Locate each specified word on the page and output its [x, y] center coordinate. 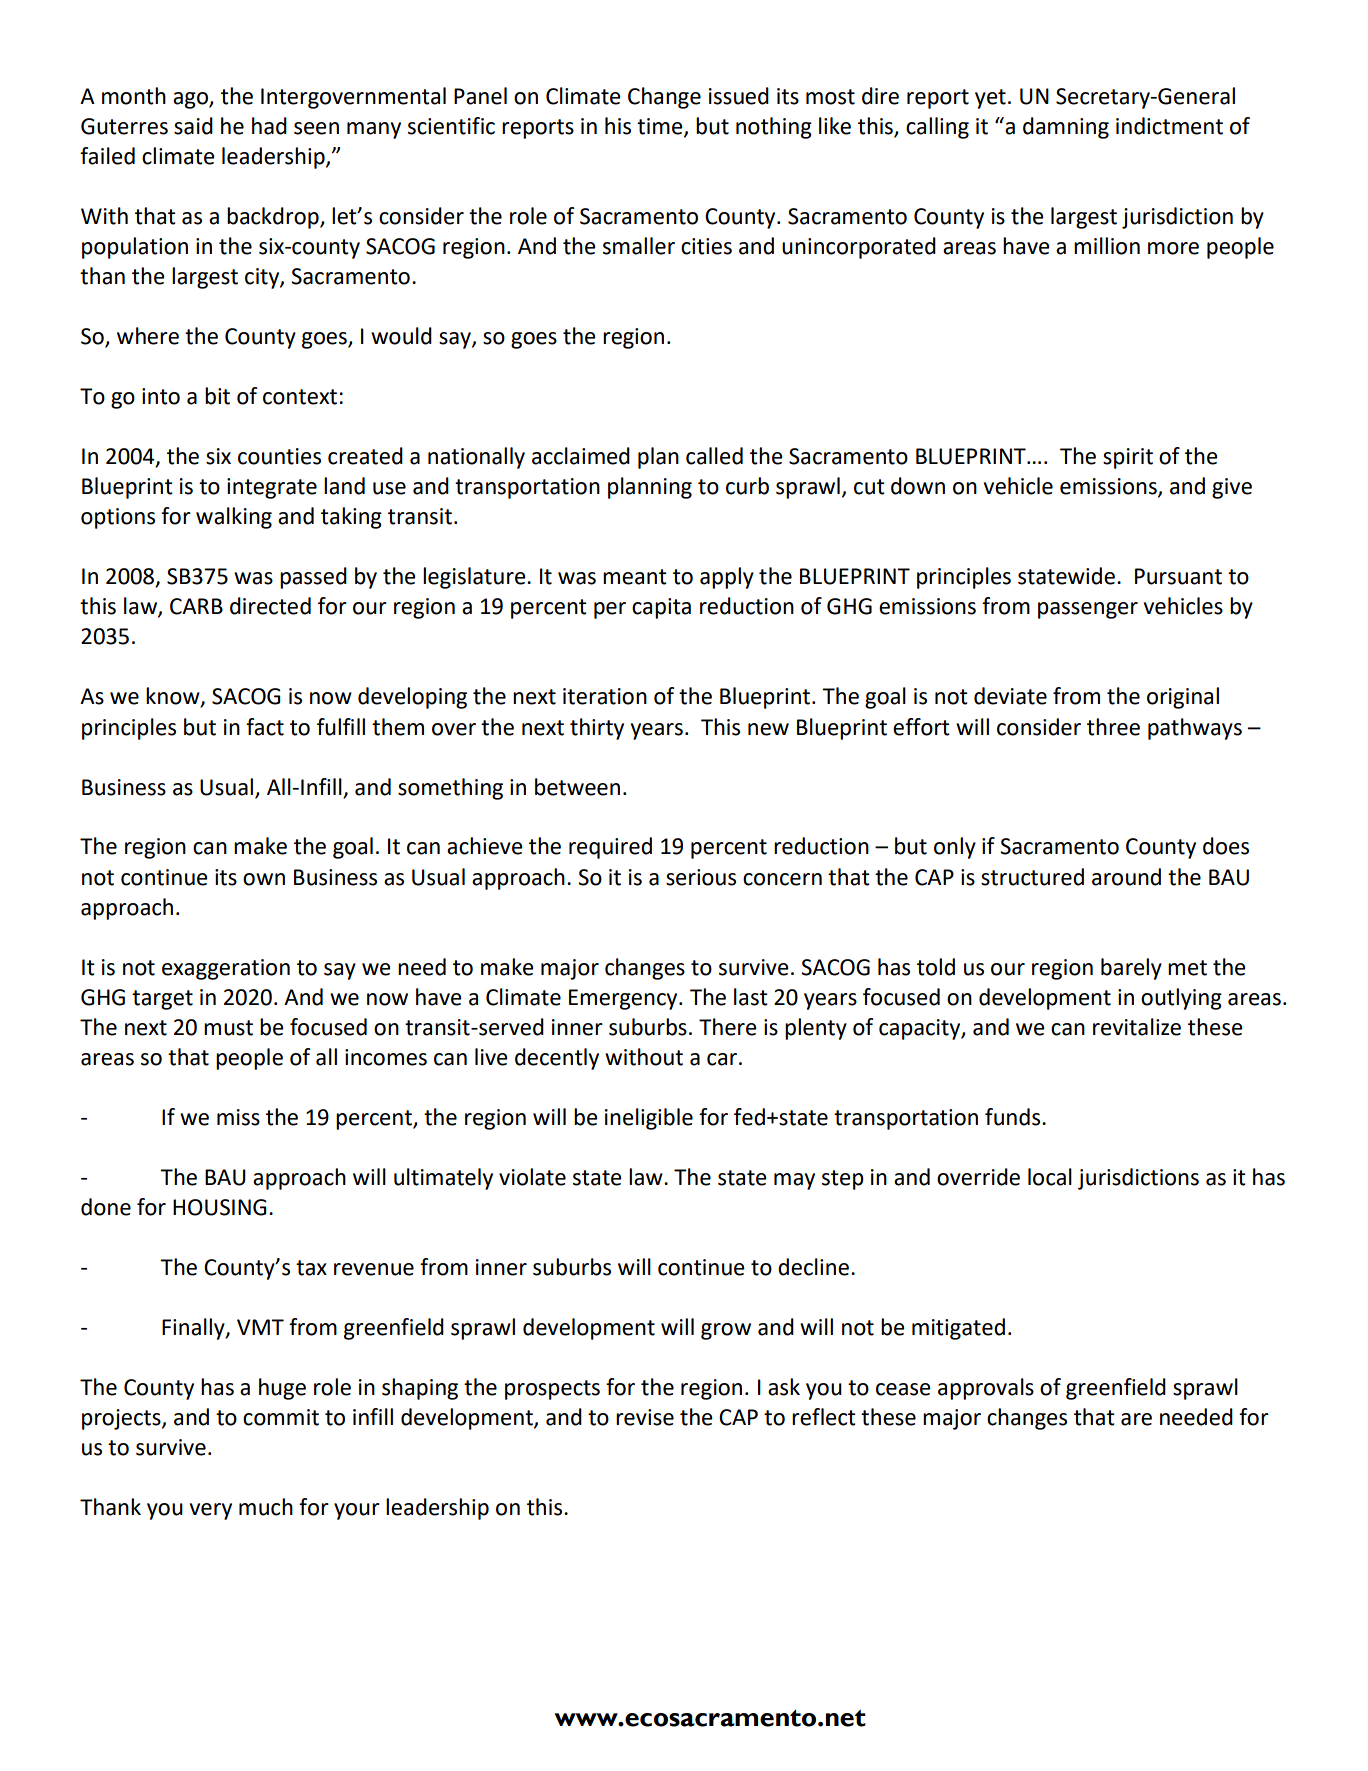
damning [1066, 128]
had [269, 126]
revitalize [1137, 1027]
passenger [1088, 610]
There [728, 1027]
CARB [196, 606]
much [266, 1507]
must [228, 1028]
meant [635, 577]
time [661, 127]
